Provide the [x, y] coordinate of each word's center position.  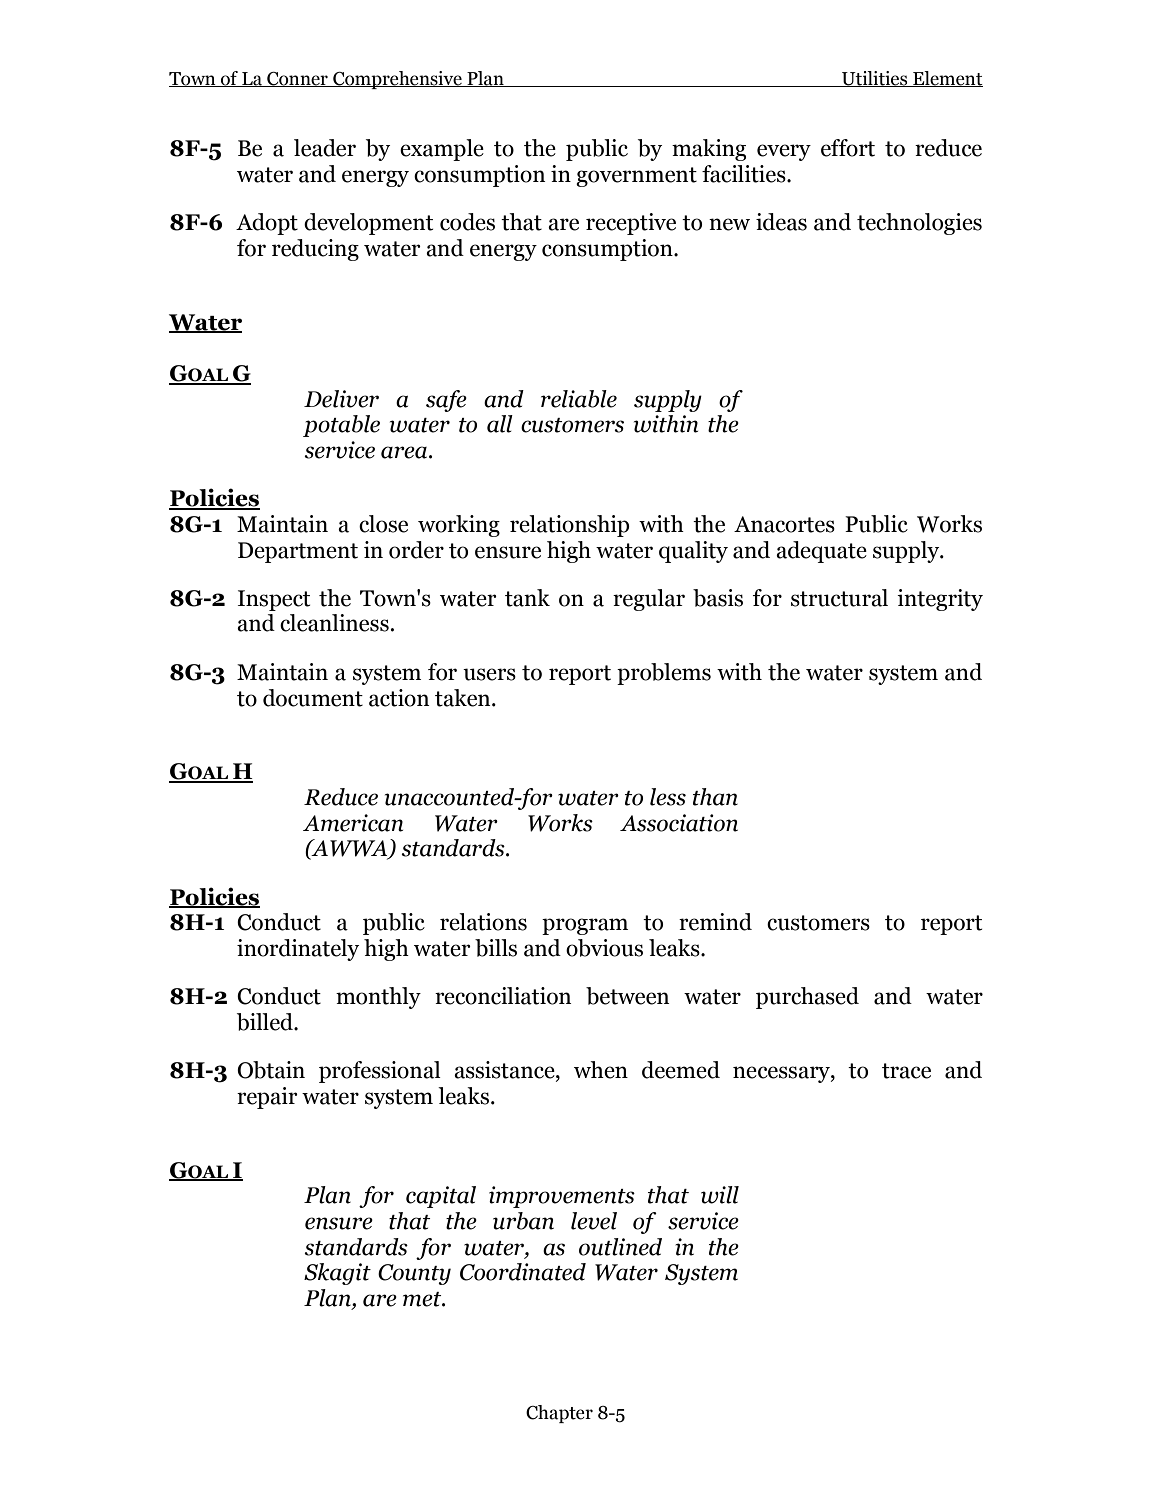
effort [848, 148]
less [668, 797]
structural [839, 598]
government [636, 177]
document [313, 698]
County [414, 1274]
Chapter [559, 1414]
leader [325, 148]
